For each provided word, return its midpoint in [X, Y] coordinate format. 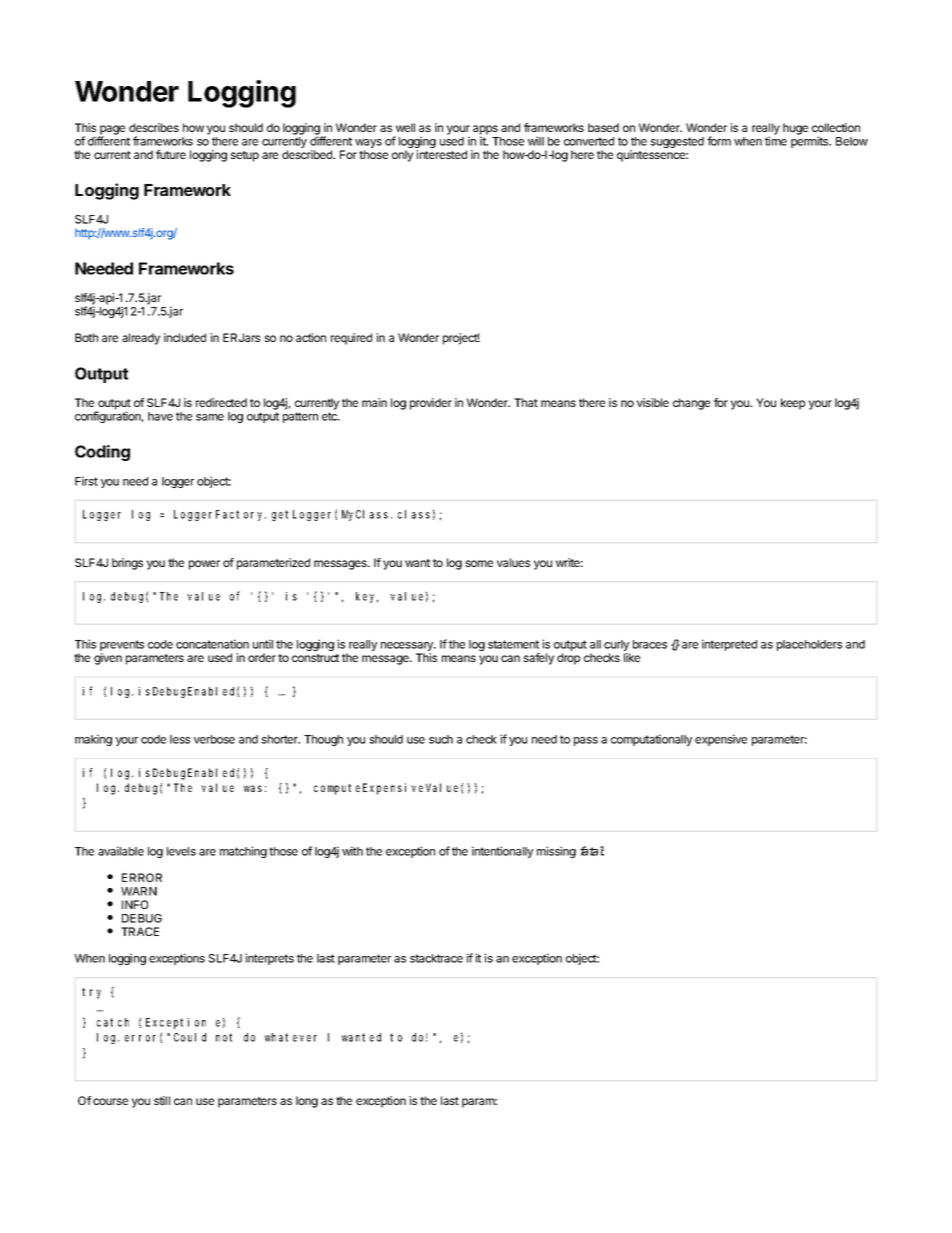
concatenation [212, 644]
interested [441, 154]
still [162, 1100]
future [171, 154]
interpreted [729, 645]
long [307, 1102]
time [776, 141]
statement [513, 644]
